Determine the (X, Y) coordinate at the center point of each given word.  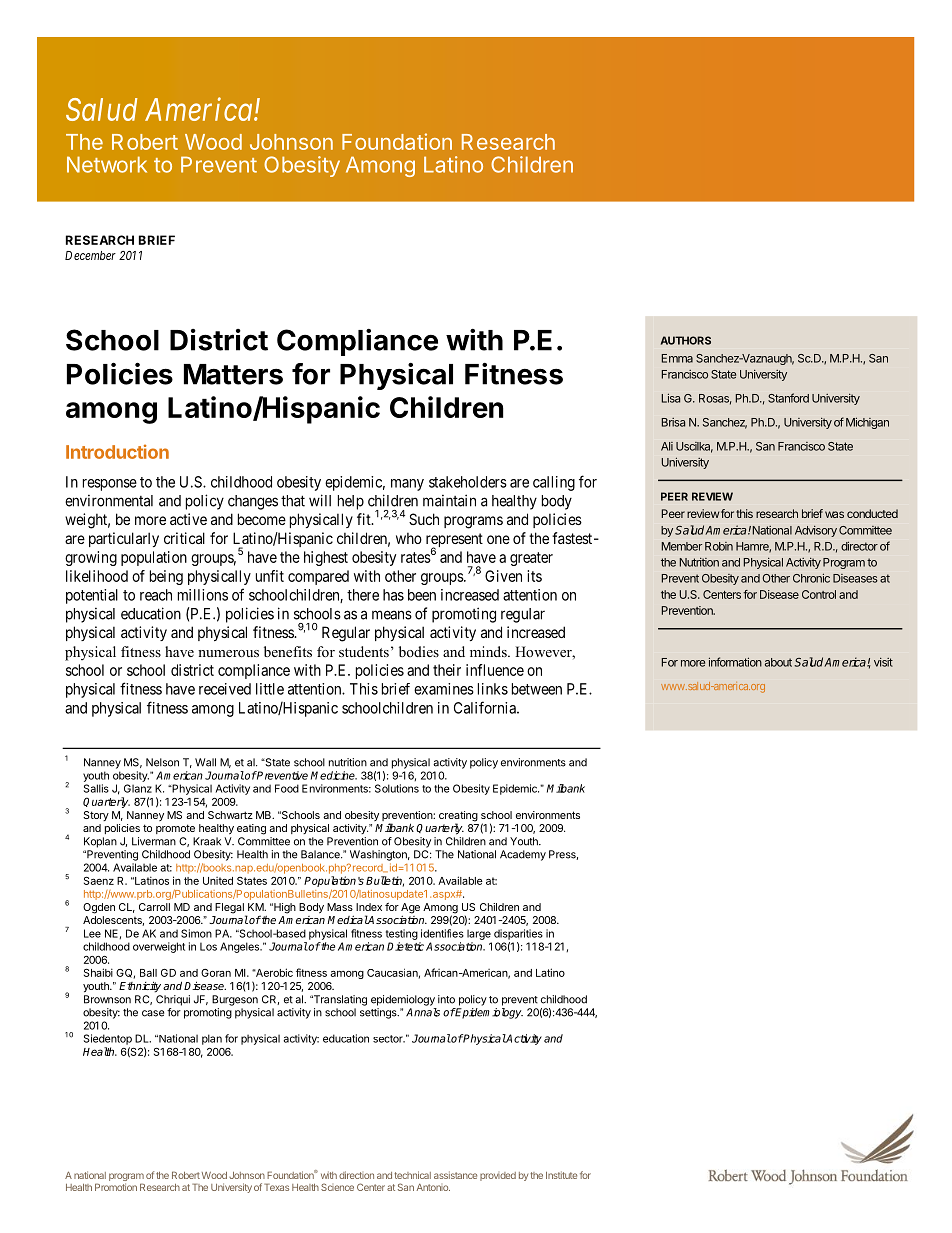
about (778, 662)
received (225, 689)
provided (498, 1176)
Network (107, 164)
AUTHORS (686, 340)
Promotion (116, 1187)
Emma (677, 358)
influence (495, 670)
